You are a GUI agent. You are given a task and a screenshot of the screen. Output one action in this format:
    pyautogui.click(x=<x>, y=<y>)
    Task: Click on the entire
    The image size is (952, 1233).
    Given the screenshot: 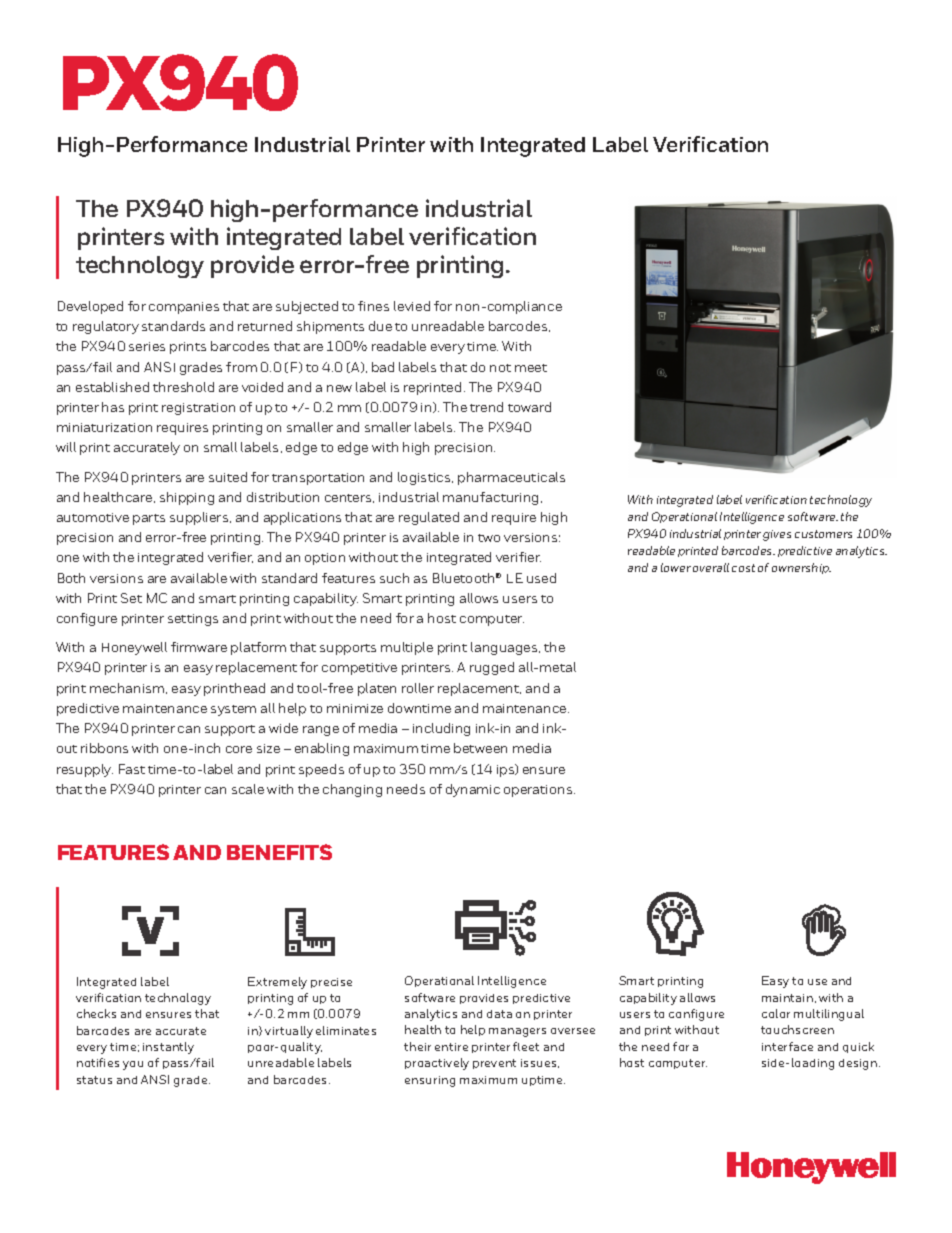 What is the action you would take?
    pyautogui.click(x=451, y=1047)
